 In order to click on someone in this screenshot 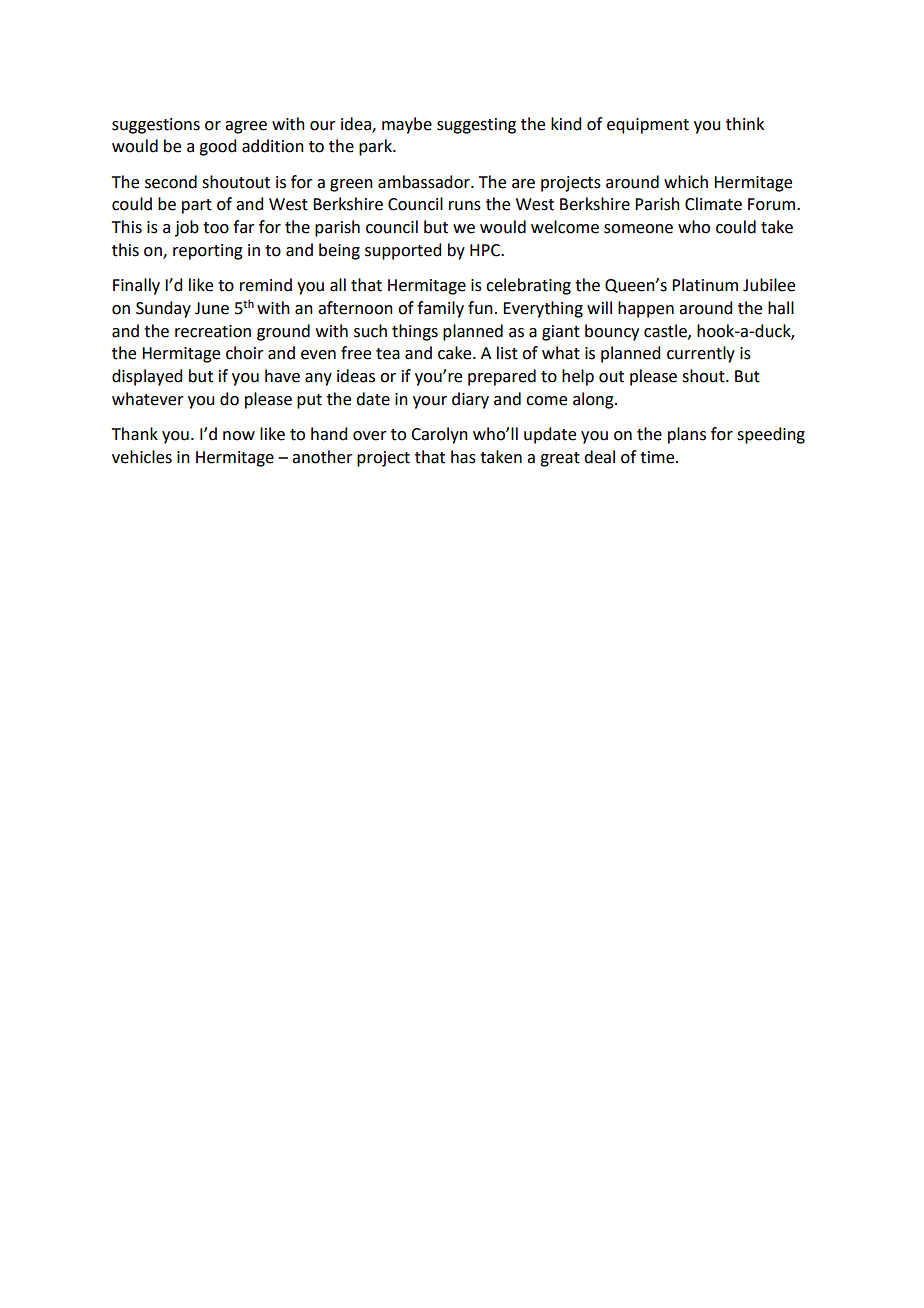, I will do `click(638, 229)`.
